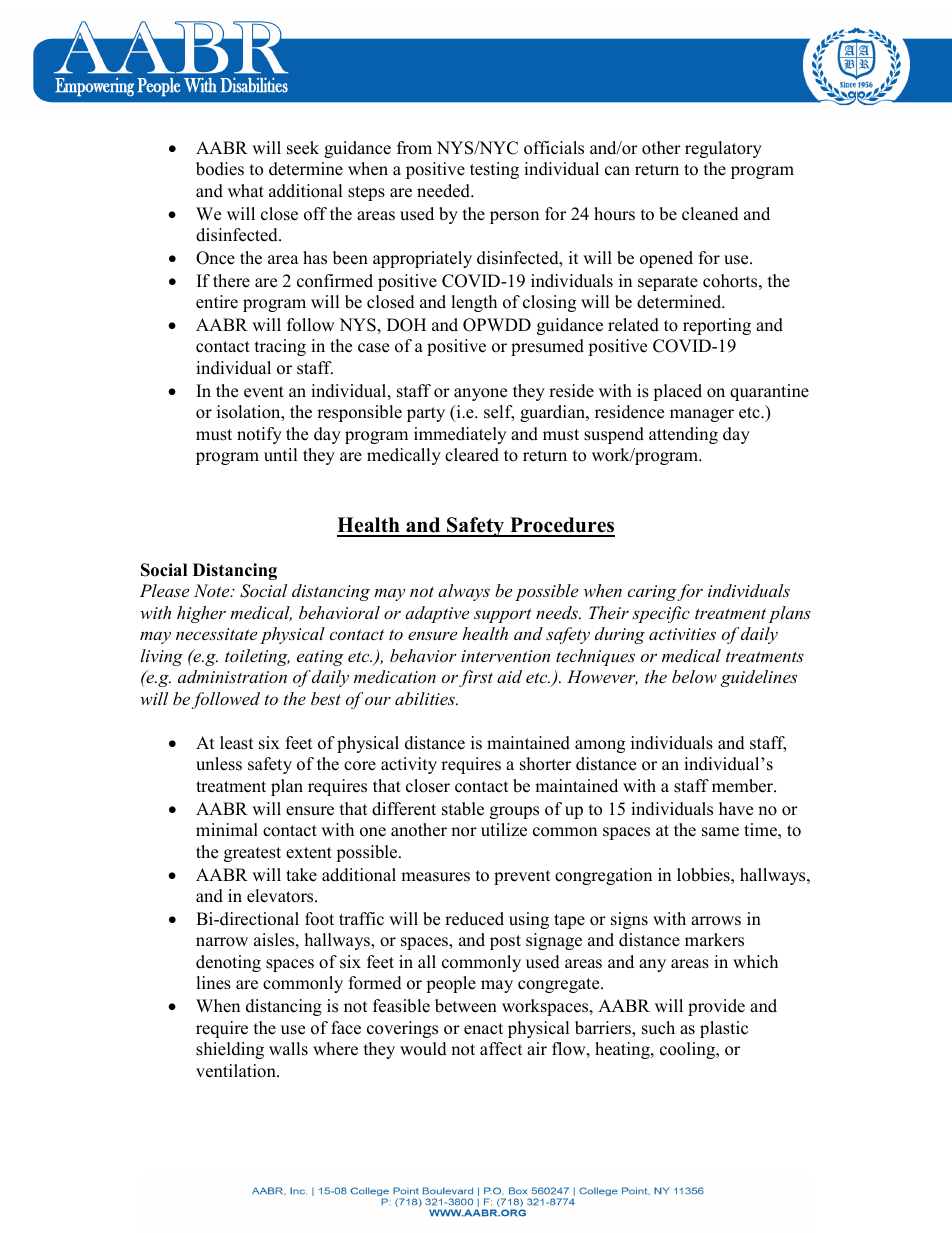 The width and height of the screenshot is (952, 1233). Describe the element at coordinates (483, 1029) in the screenshot. I see `enact` at that location.
